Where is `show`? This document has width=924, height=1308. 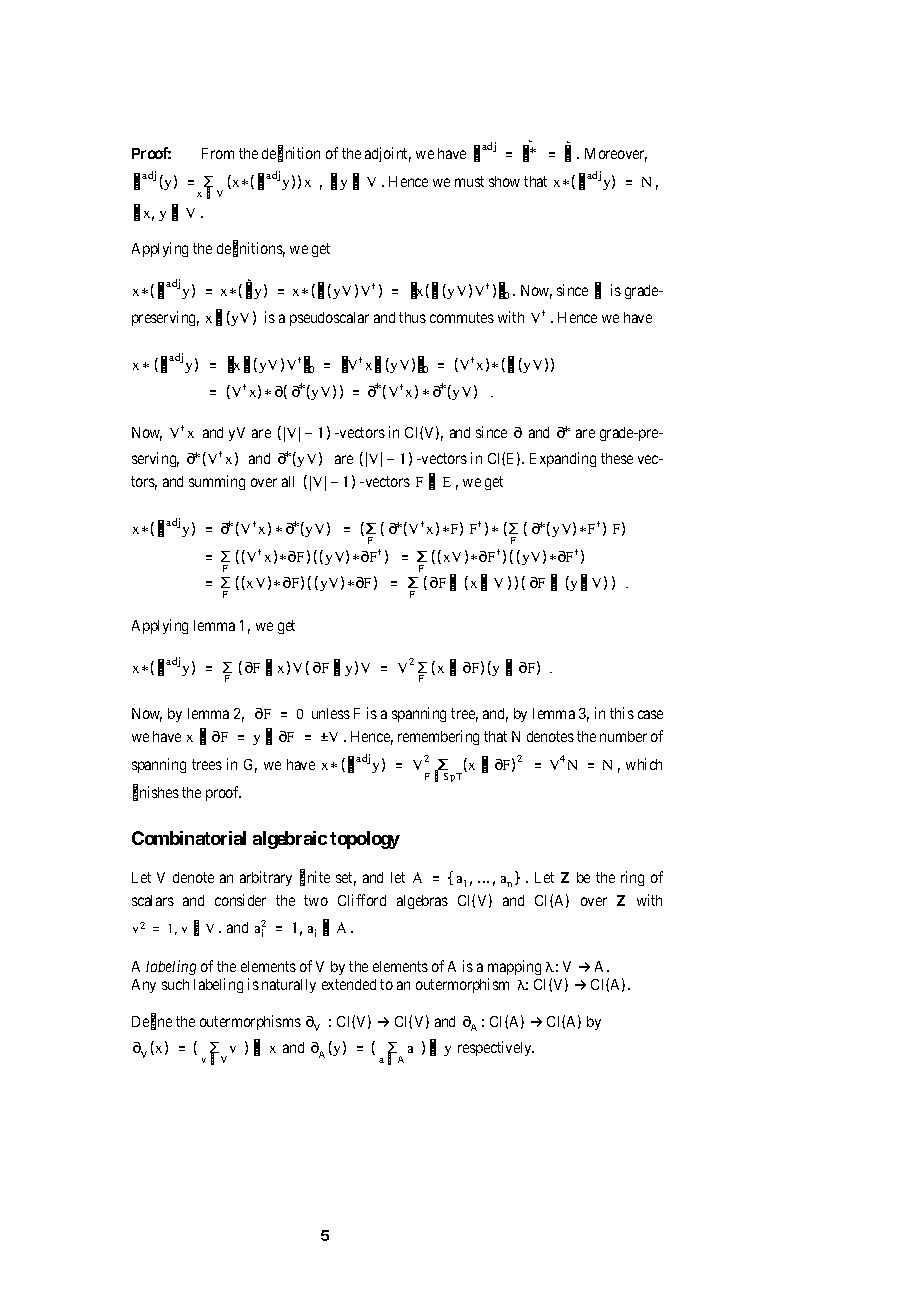
show is located at coordinates (504, 181).
